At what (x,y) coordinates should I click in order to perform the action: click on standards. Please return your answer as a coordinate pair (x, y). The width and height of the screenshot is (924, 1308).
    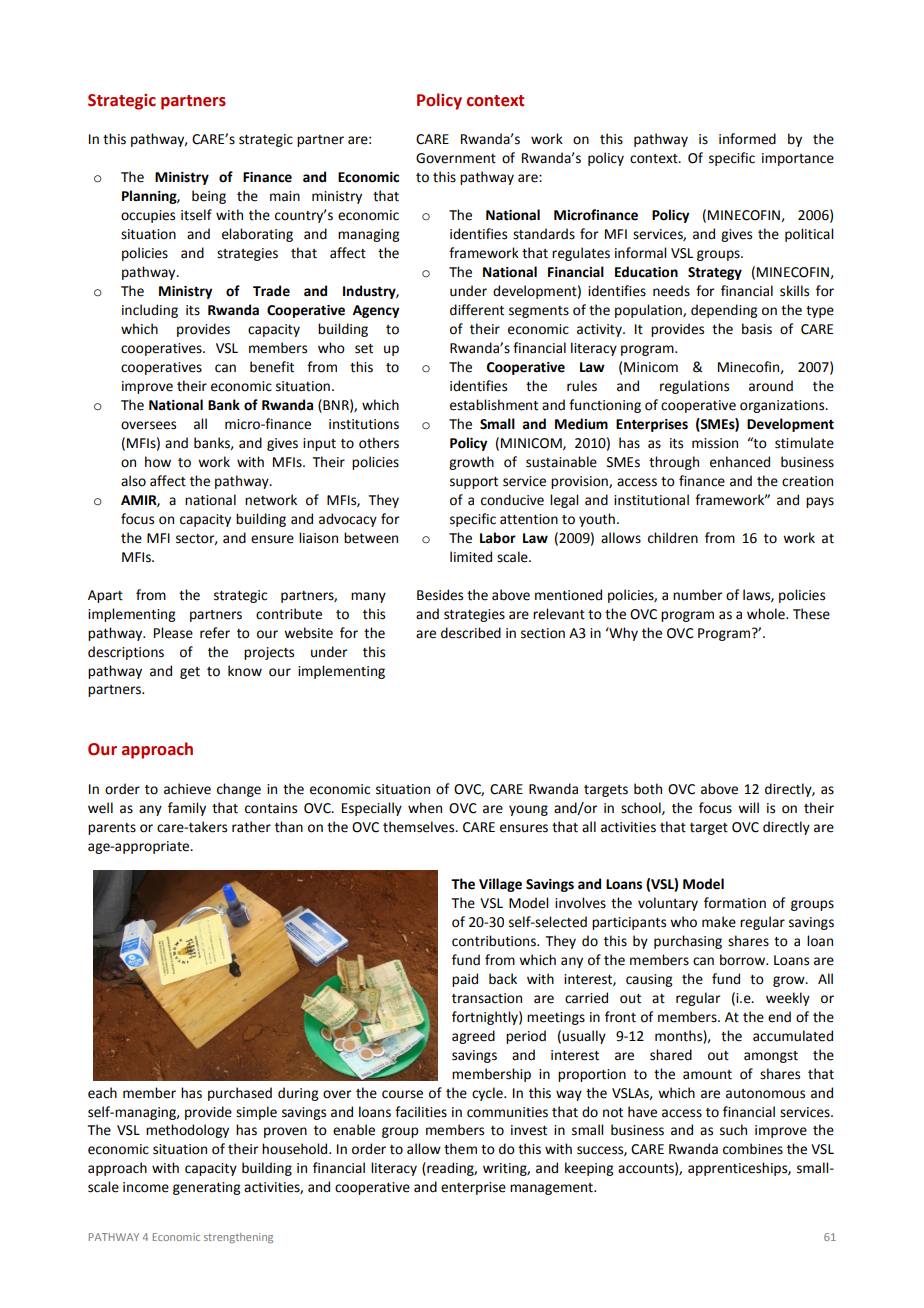
    Looking at the image, I should click on (544, 234).
